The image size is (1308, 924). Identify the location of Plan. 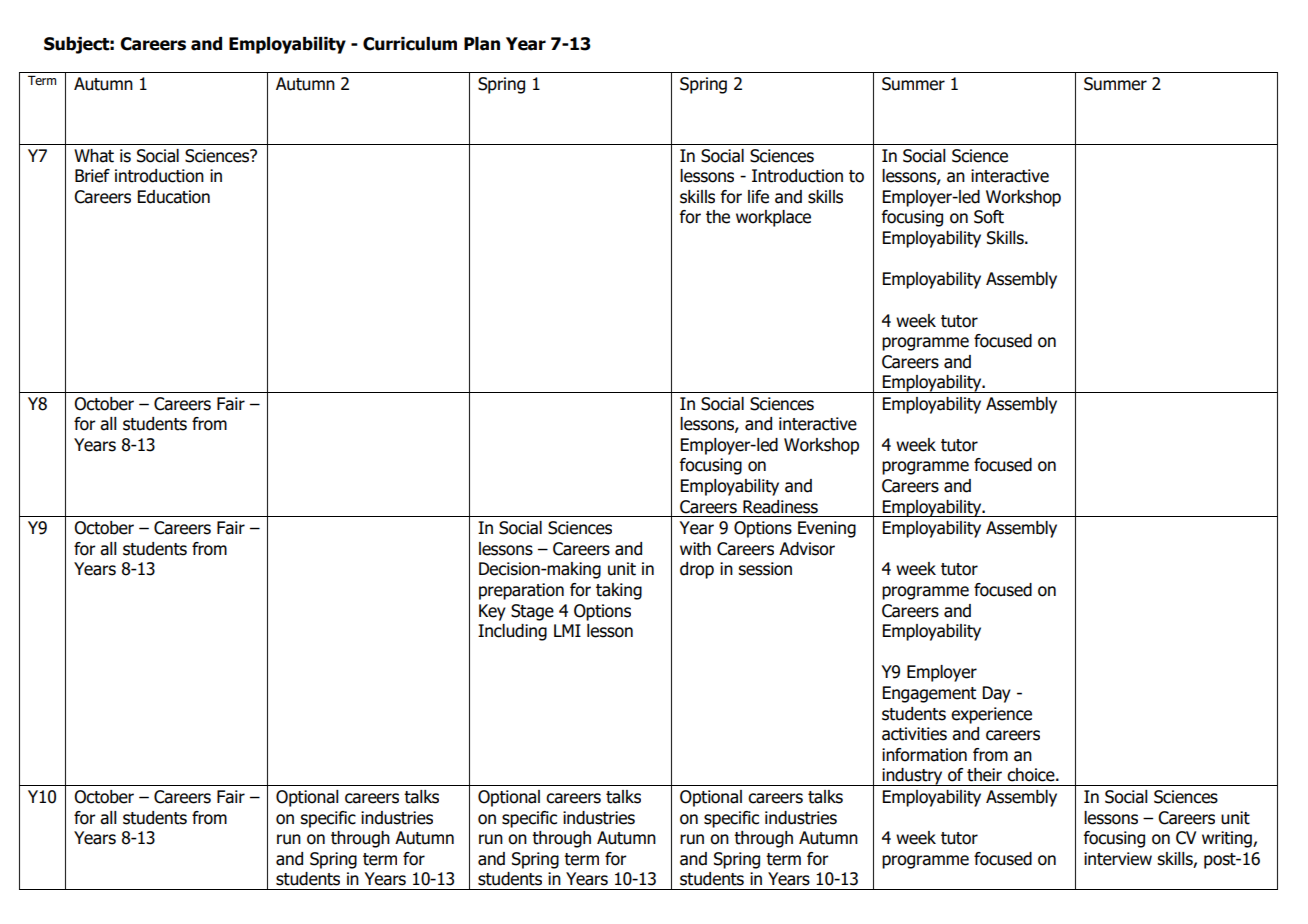
(482, 44).
